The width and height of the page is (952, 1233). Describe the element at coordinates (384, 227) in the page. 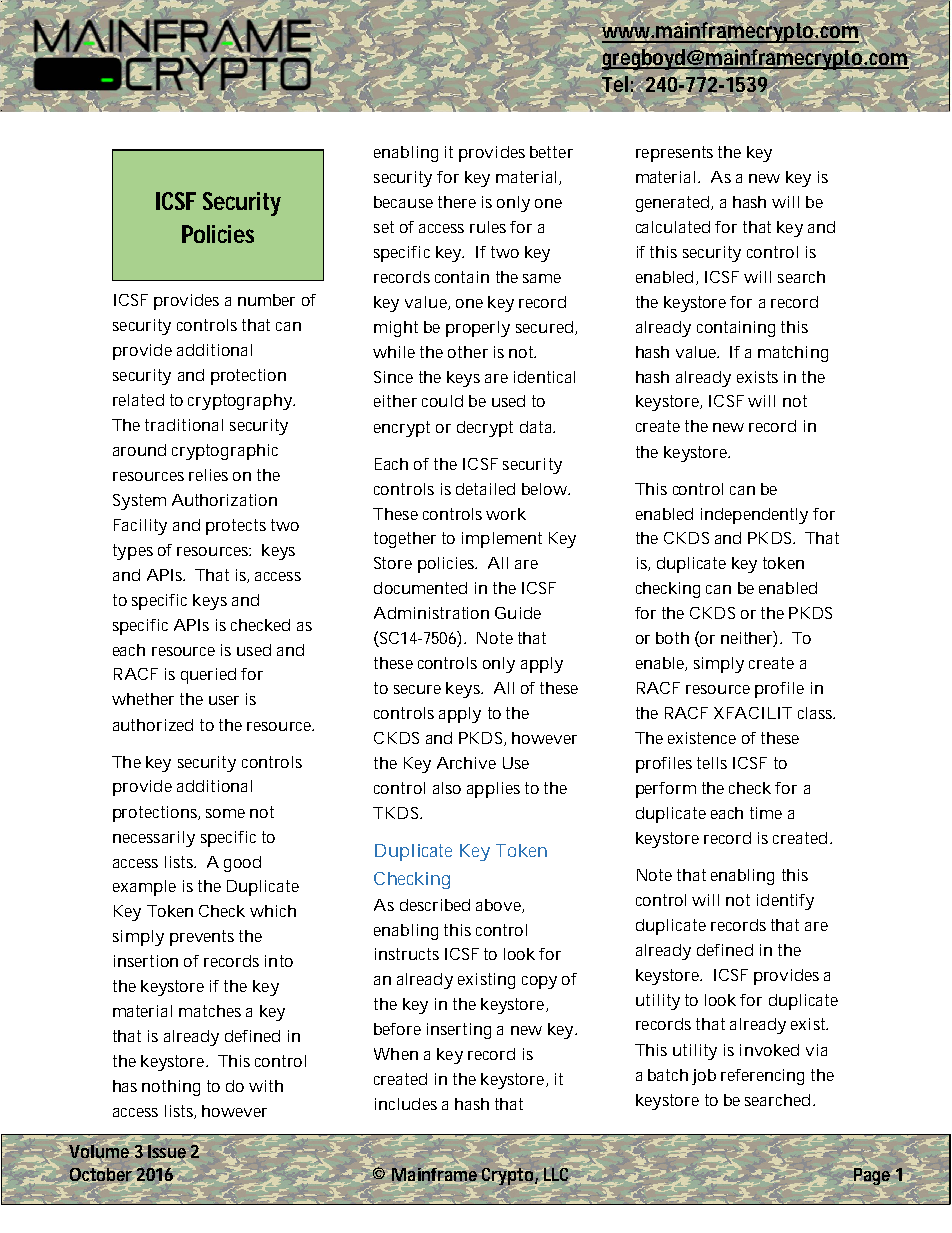

I see `set` at that location.
